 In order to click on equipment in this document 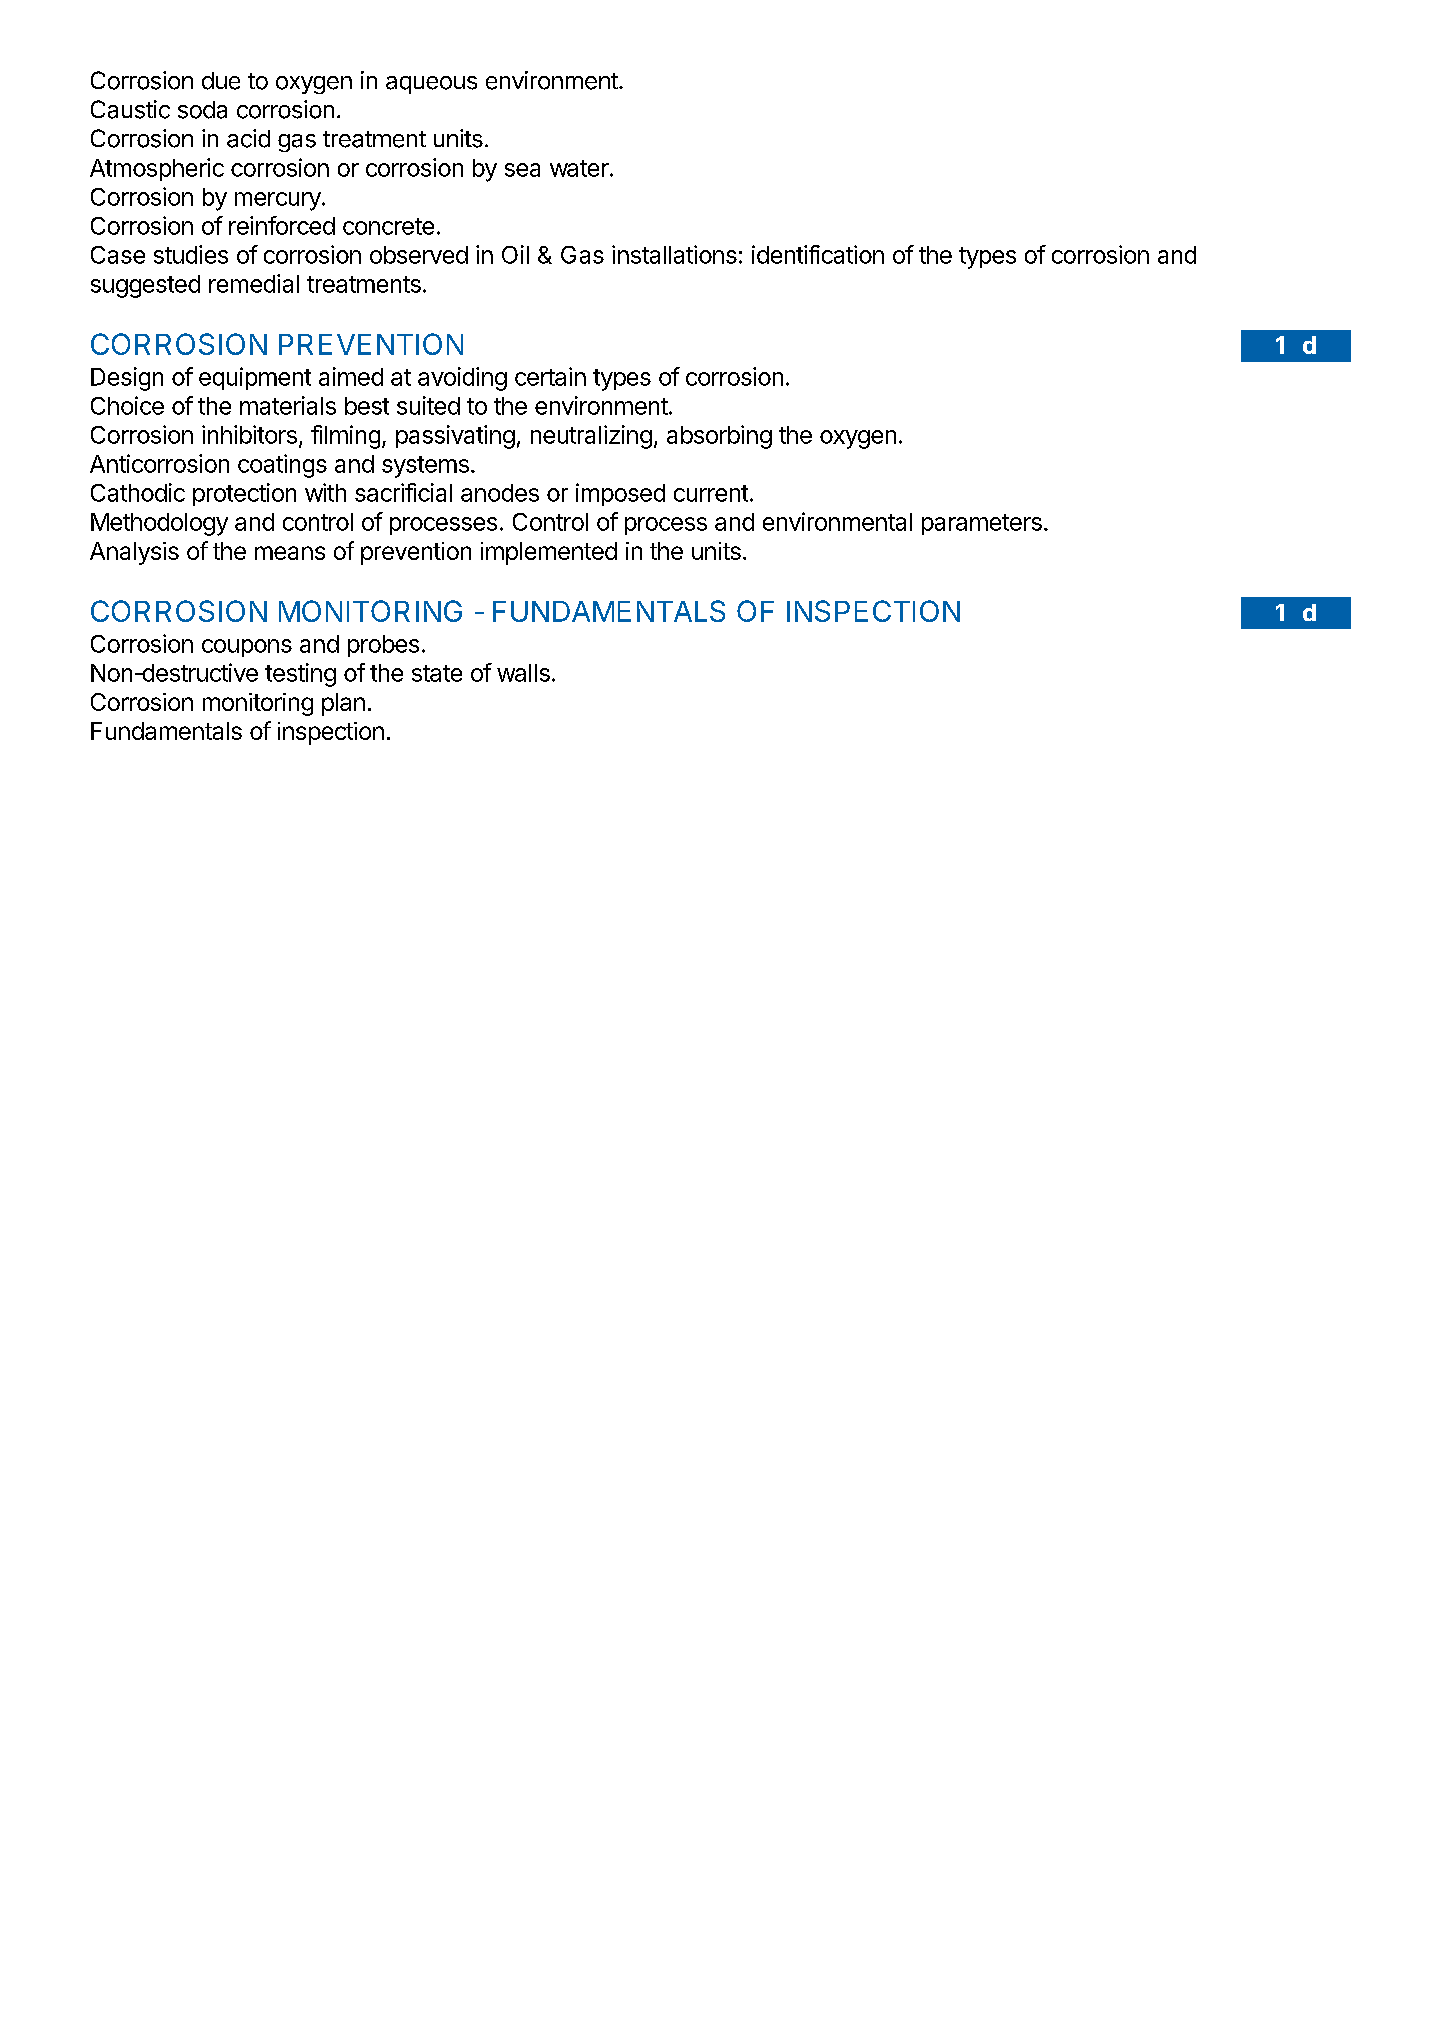, I will do `click(255, 378)`.
